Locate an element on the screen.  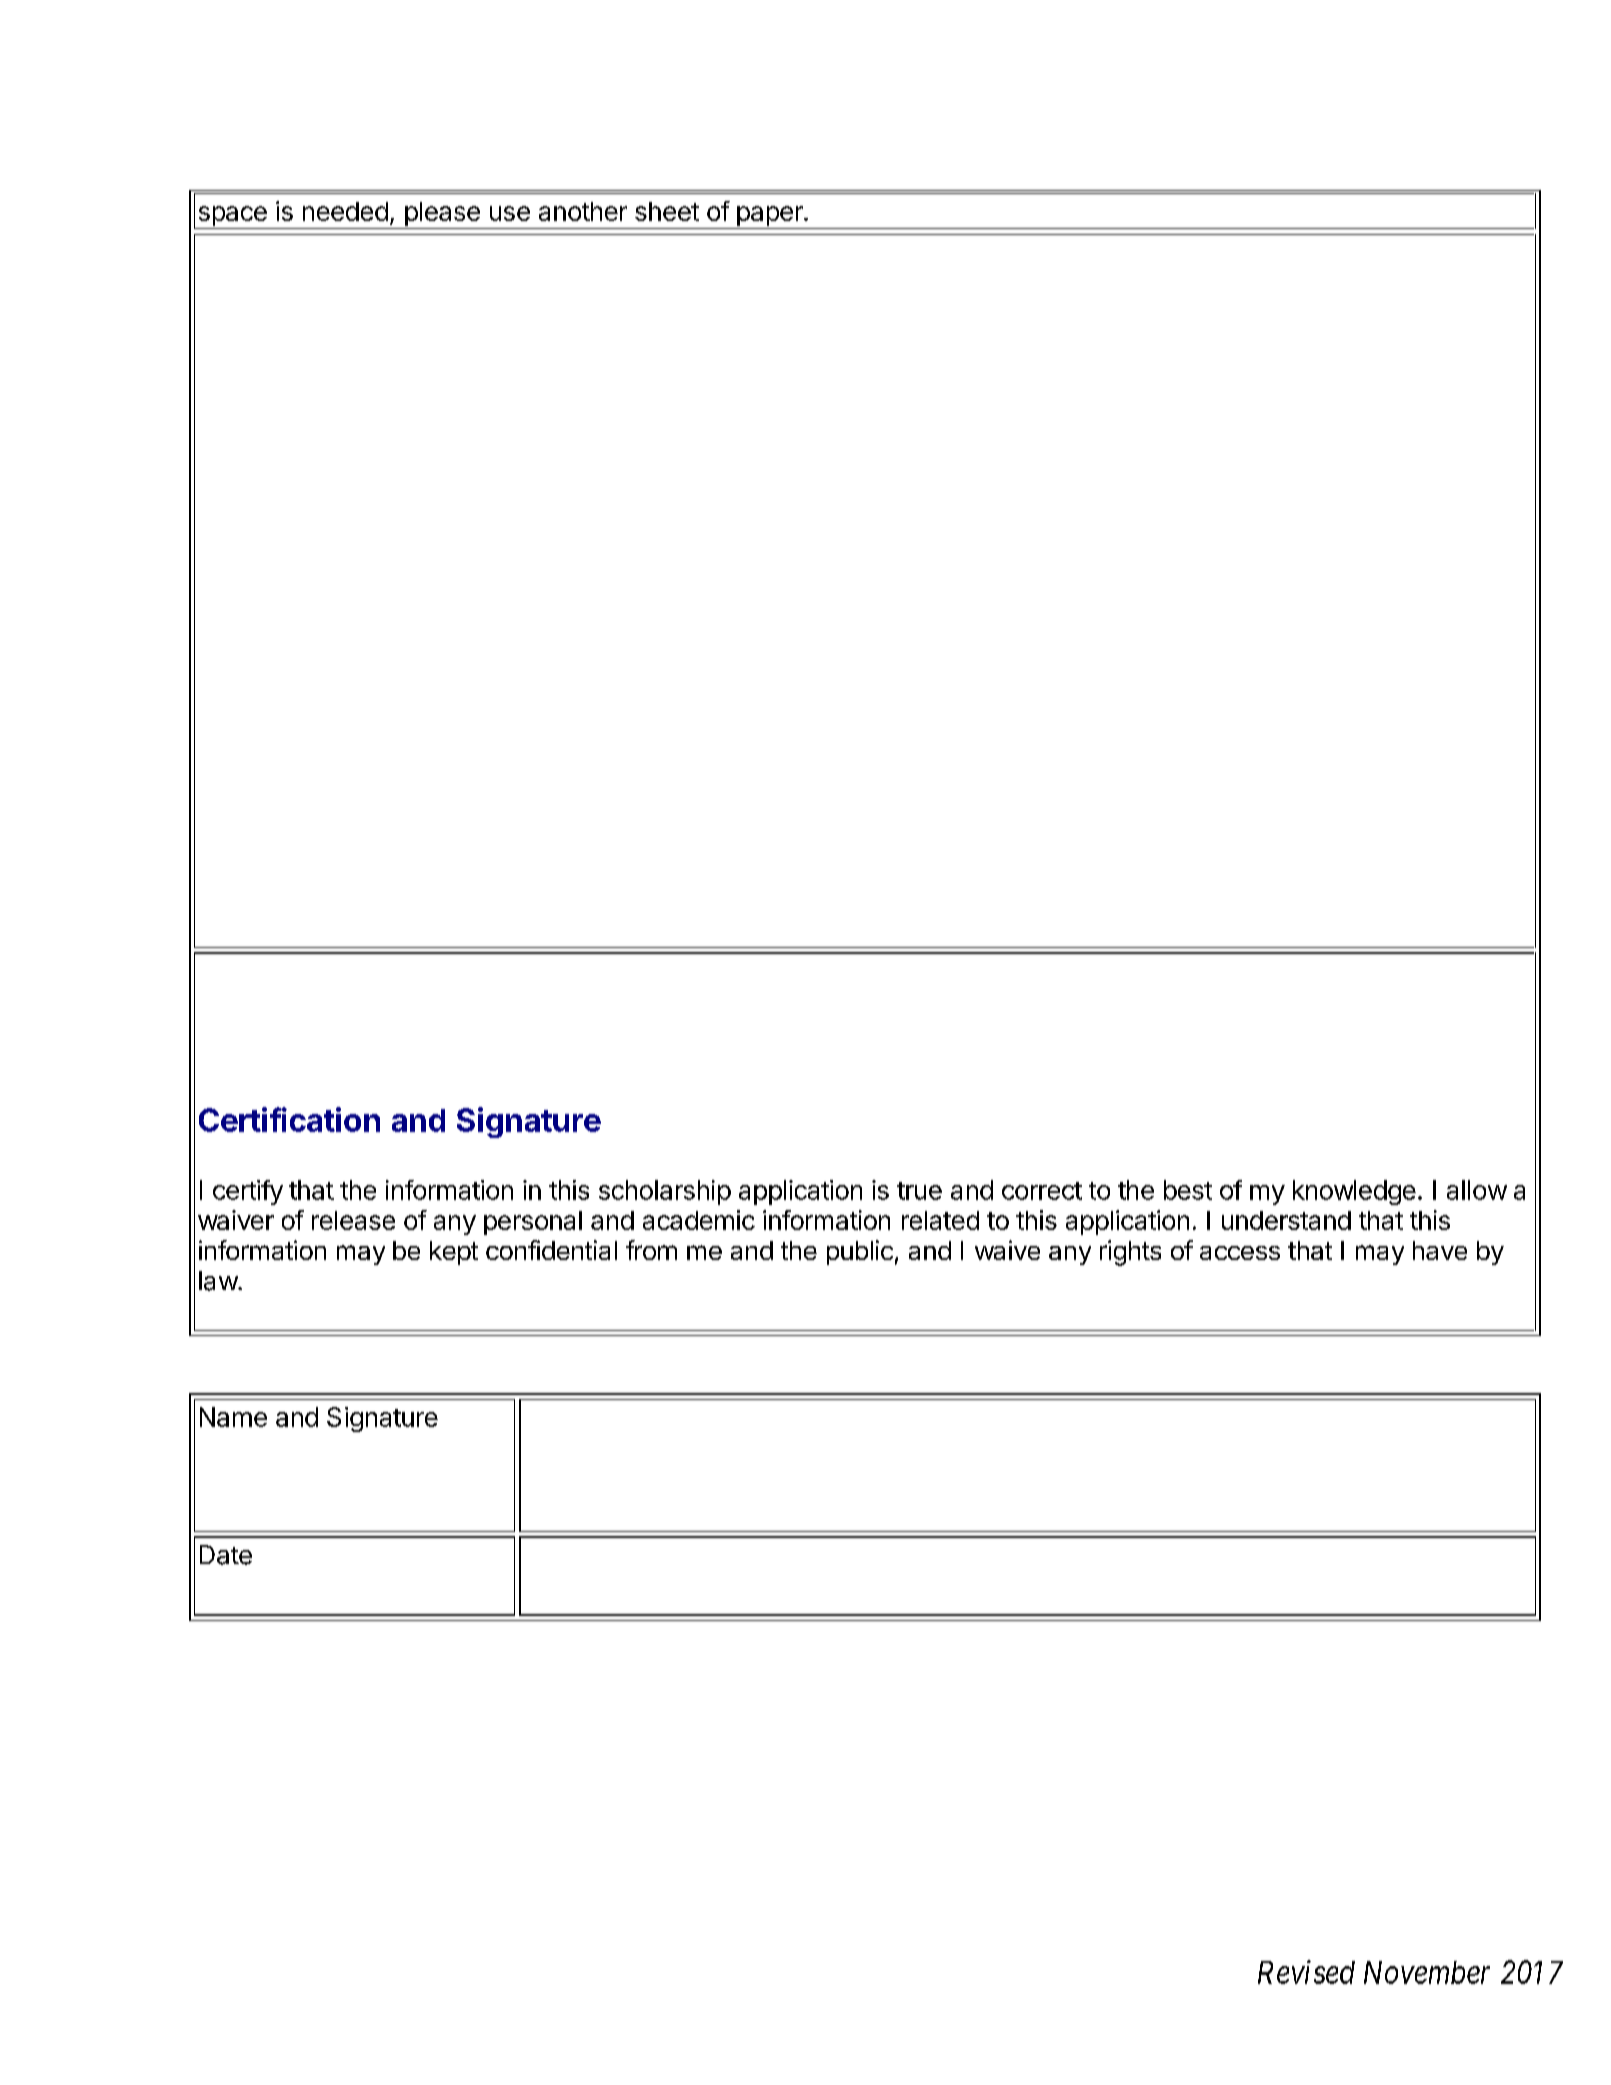
Revised is located at coordinates (1306, 1972).
